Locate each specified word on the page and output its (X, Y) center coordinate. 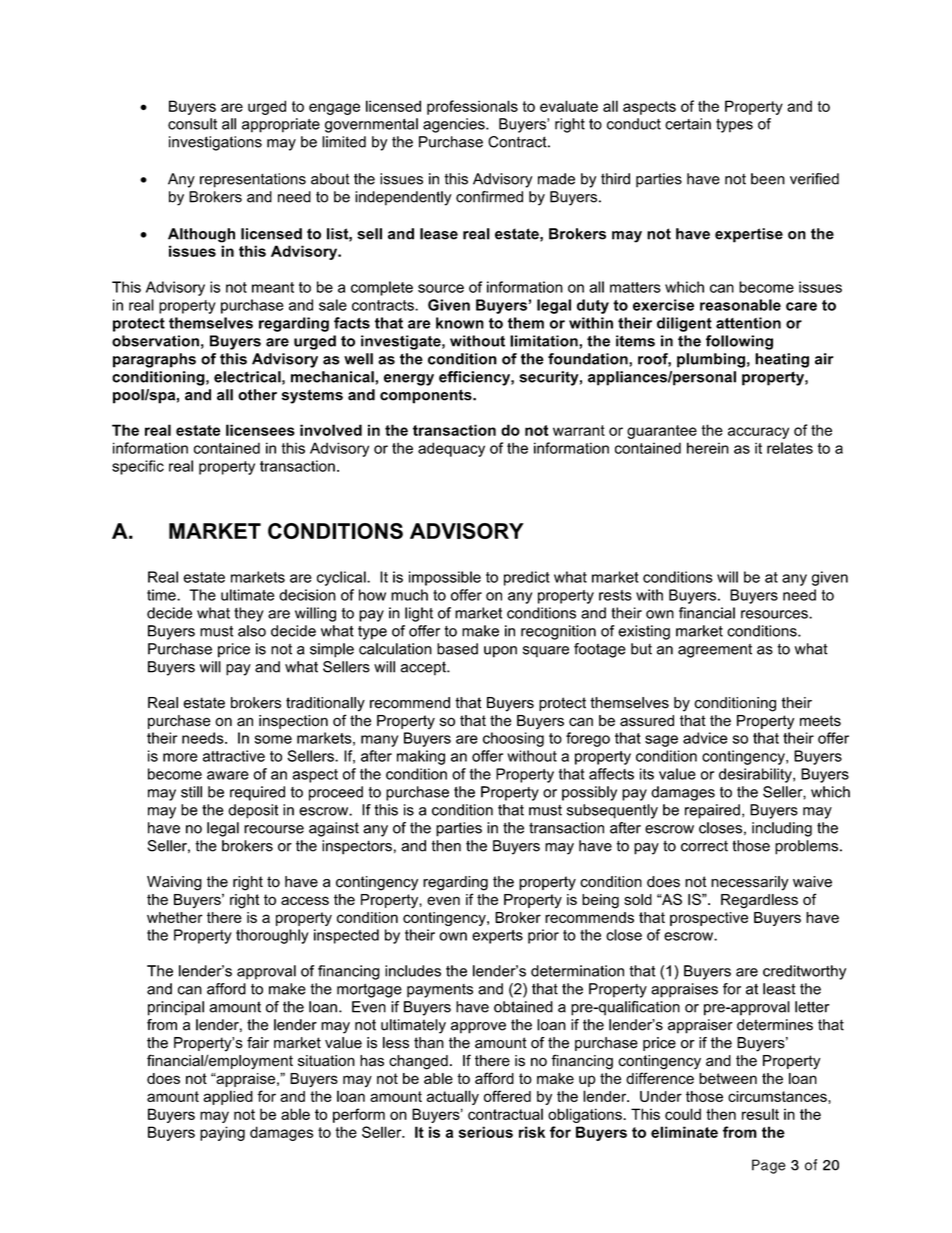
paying (222, 1133)
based (457, 649)
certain (688, 124)
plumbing (711, 360)
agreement (715, 651)
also (252, 631)
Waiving (174, 883)
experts (497, 937)
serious (486, 1132)
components (427, 396)
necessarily (750, 883)
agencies (455, 125)
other (257, 395)
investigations (215, 143)
